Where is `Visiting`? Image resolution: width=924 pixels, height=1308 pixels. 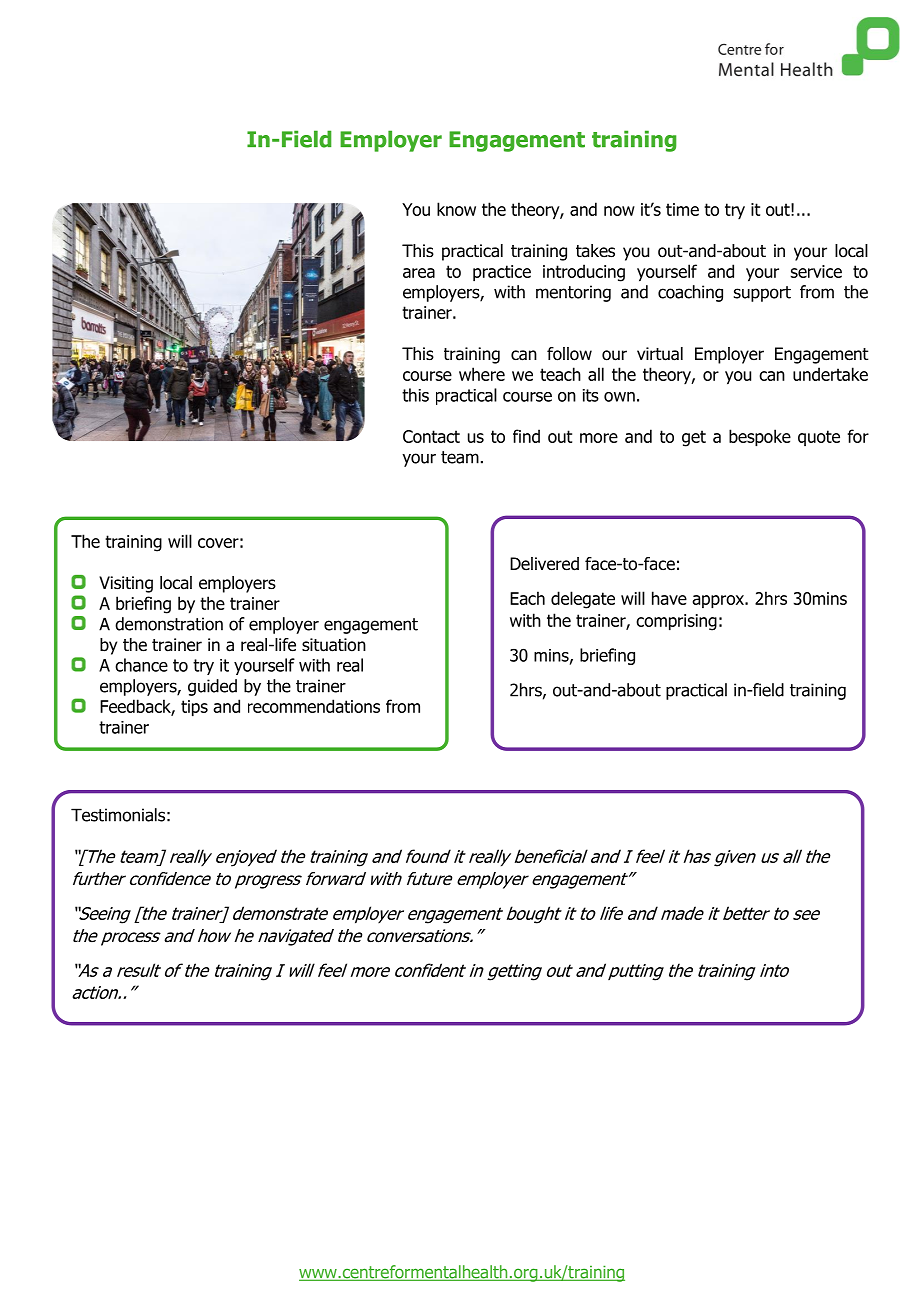
Visiting is located at coordinates (126, 584).
